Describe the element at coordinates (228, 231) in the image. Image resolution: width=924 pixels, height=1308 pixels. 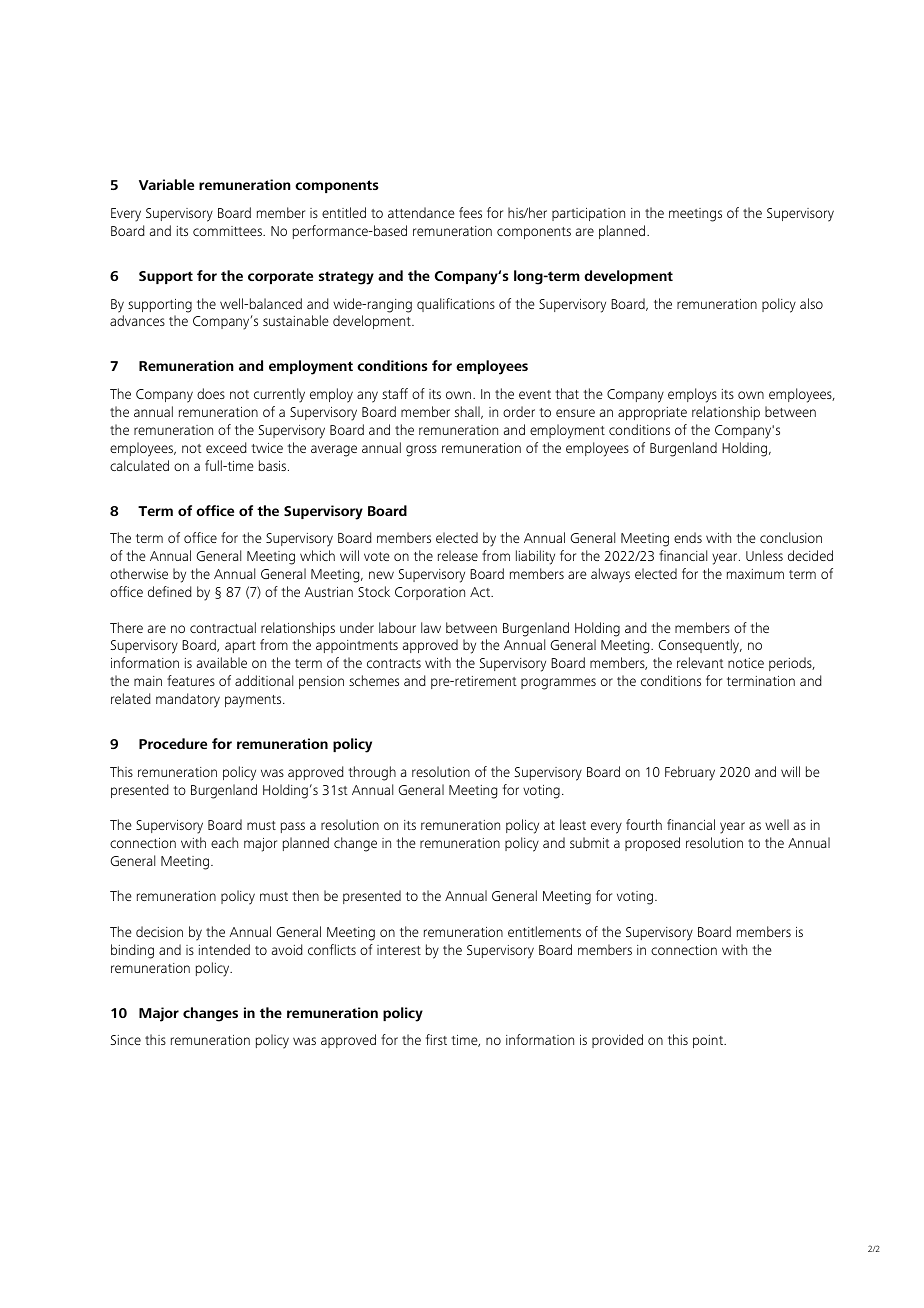
I see `committees` at that location.
